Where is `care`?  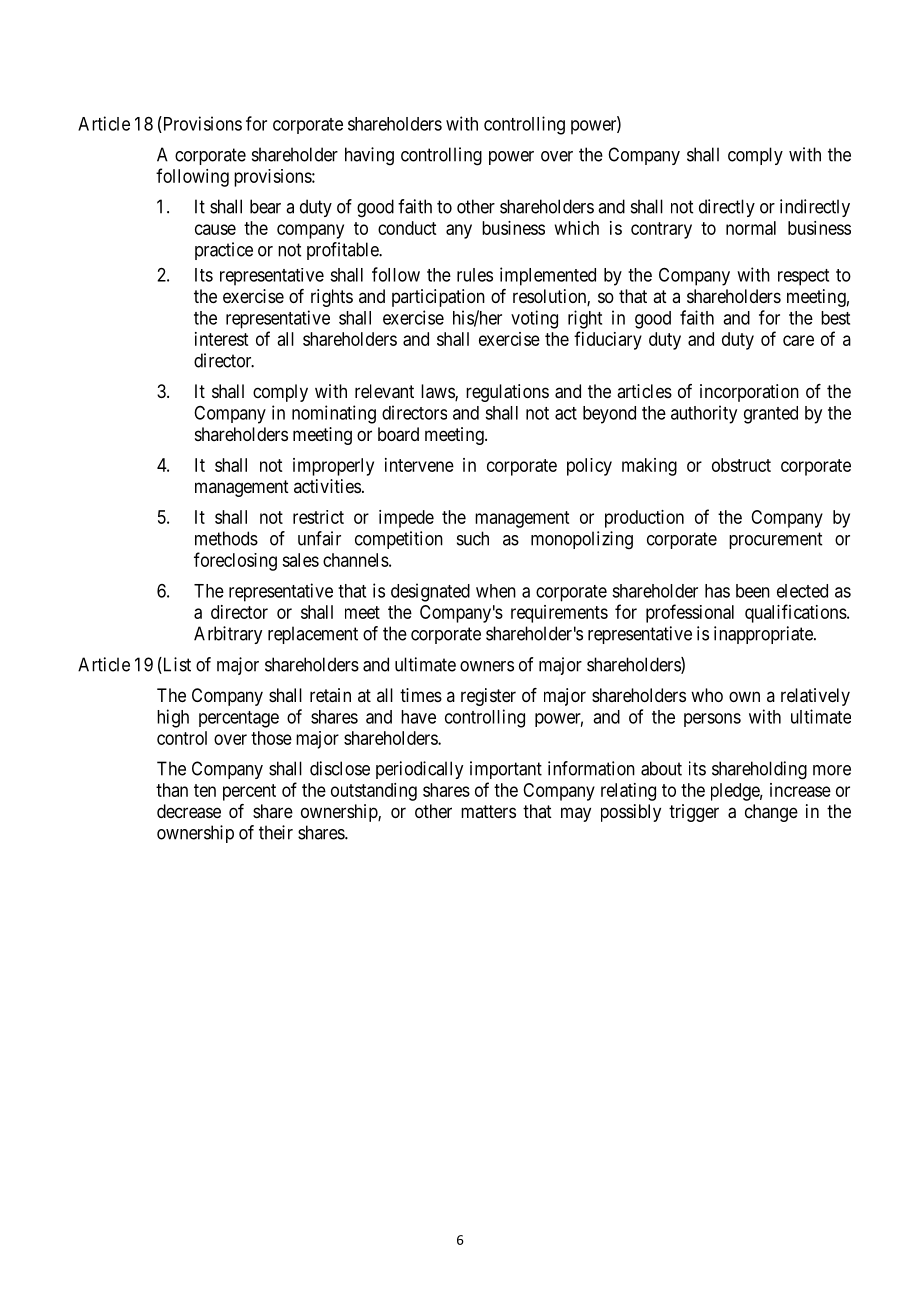
care is located at coordinates (798, 340).
